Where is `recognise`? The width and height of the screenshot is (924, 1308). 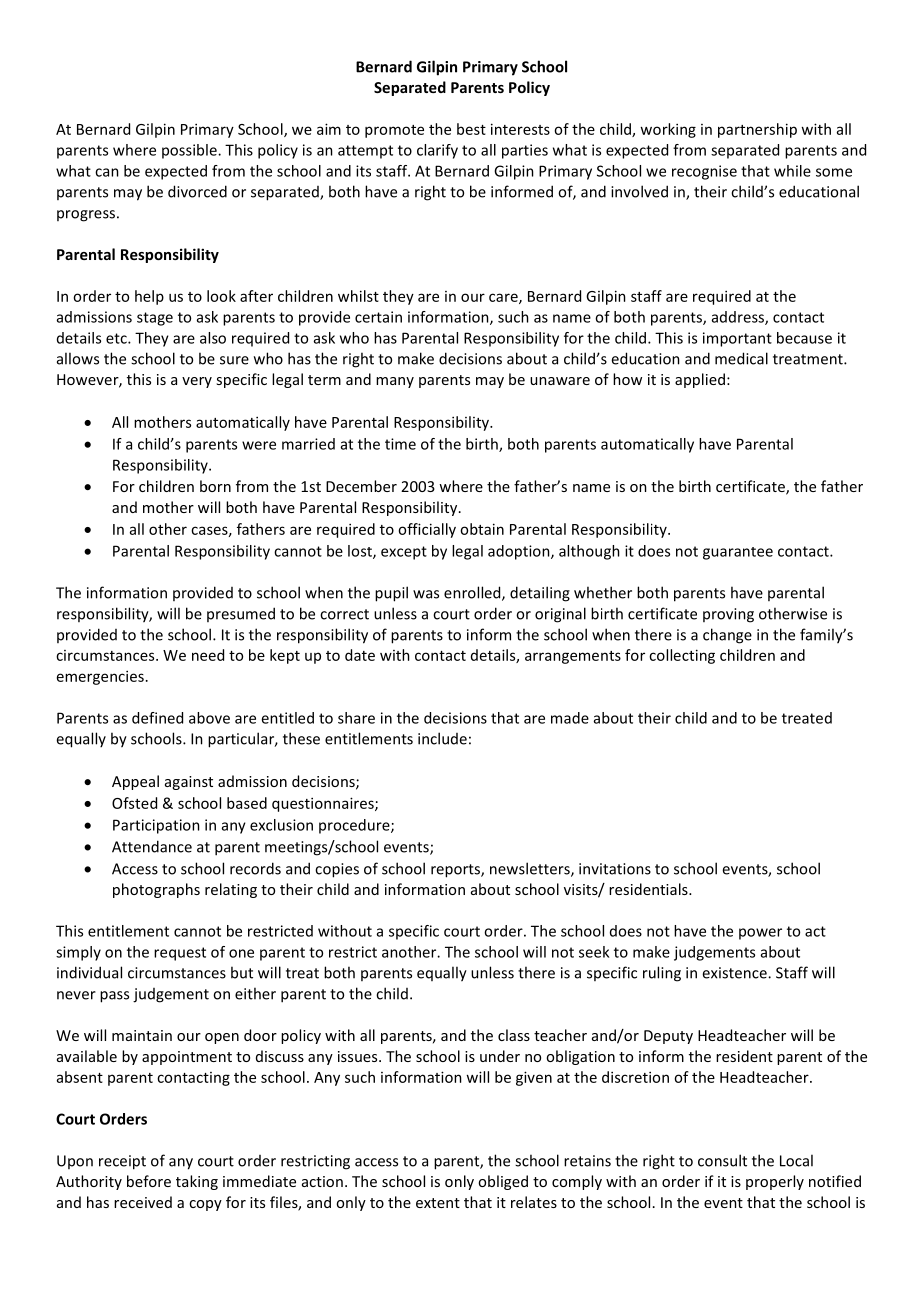 recognise is located at coordinates (704, 172).
